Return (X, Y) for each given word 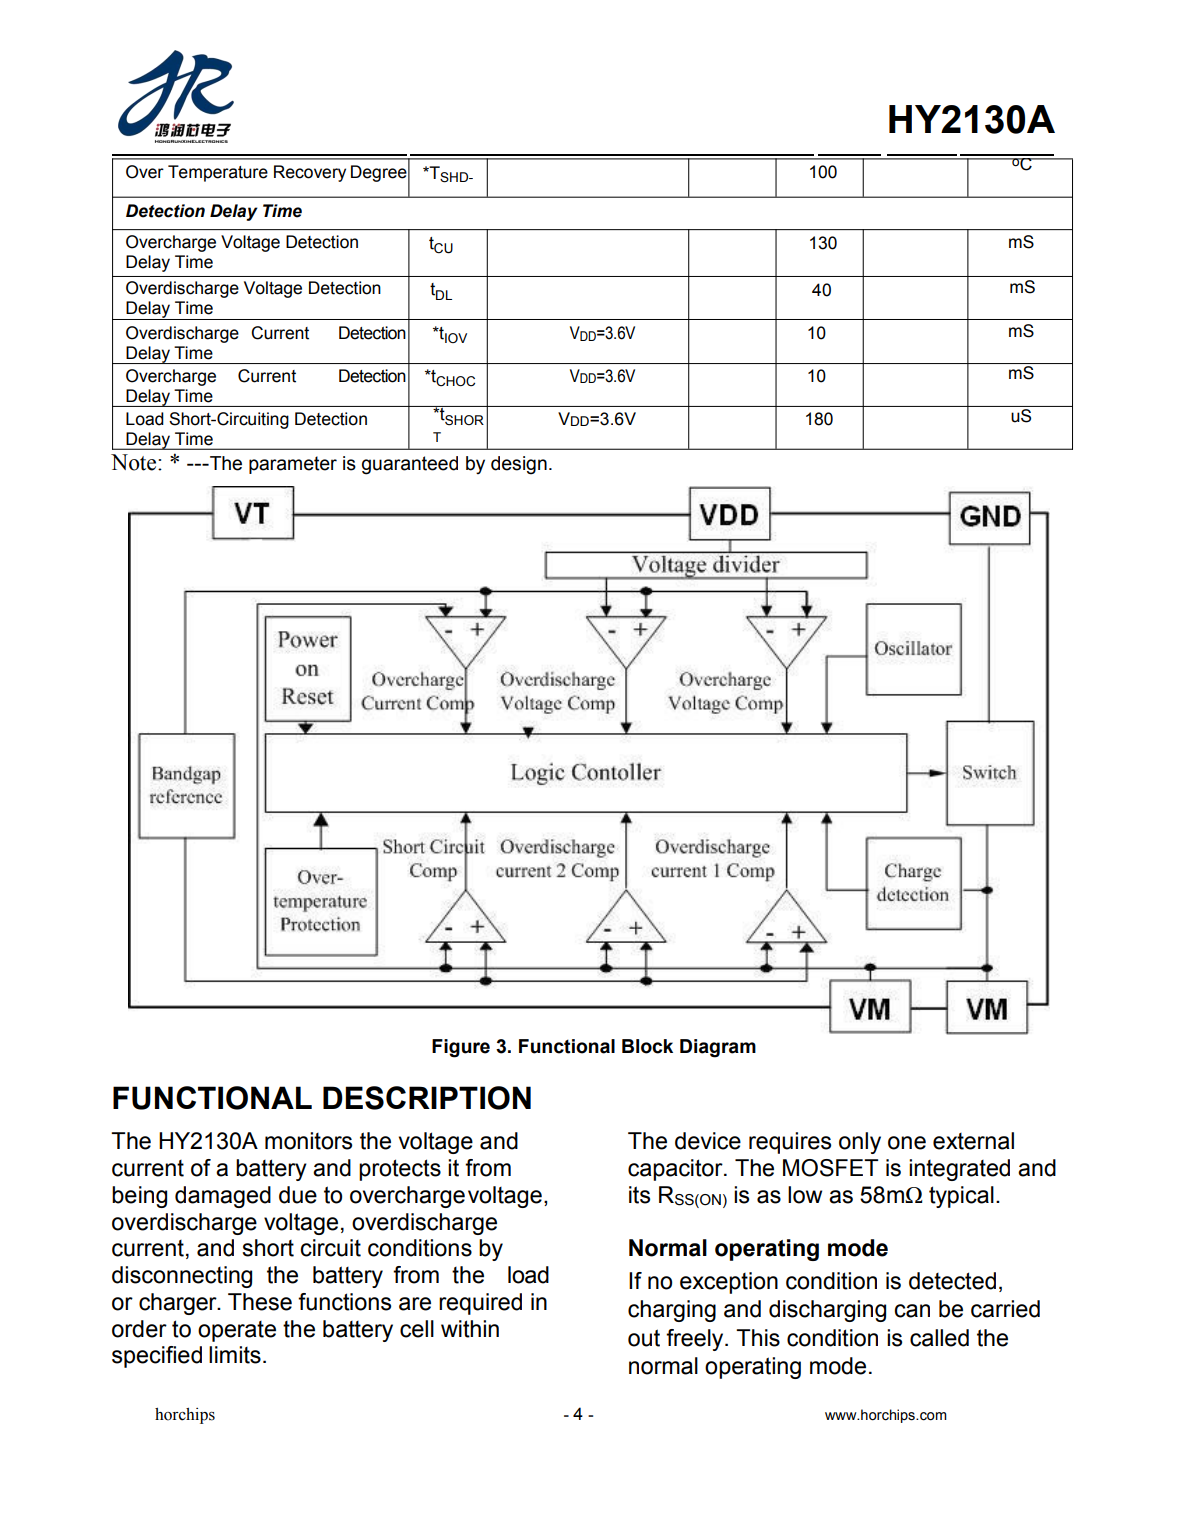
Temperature (218, 173)
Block (647, 1046)
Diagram (718, 1048)
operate (237, 1331)
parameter (293, 465)
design (519, 465)
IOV (455, 338)
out (644, 1338)
